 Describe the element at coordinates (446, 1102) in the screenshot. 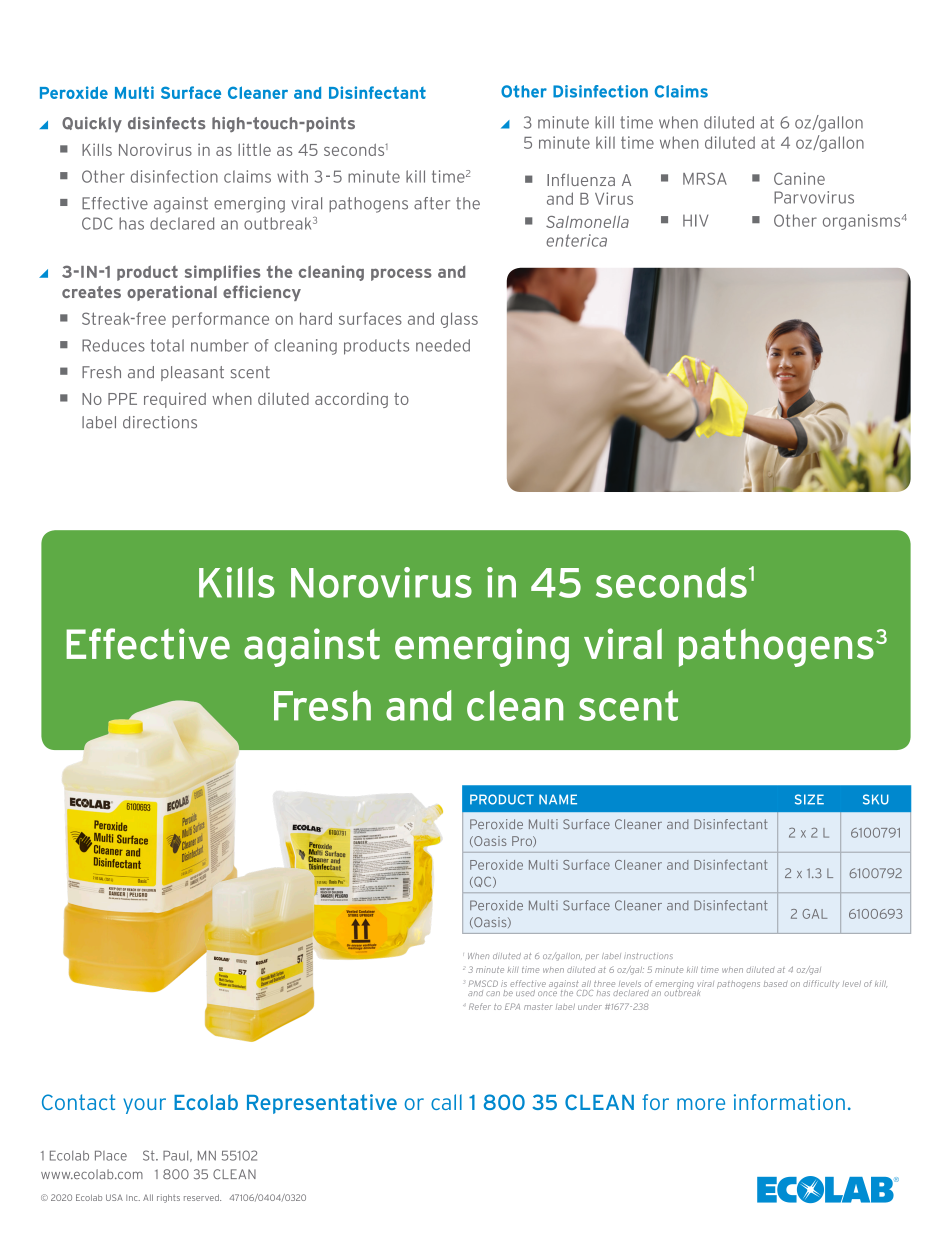

I see `call` at that location.
